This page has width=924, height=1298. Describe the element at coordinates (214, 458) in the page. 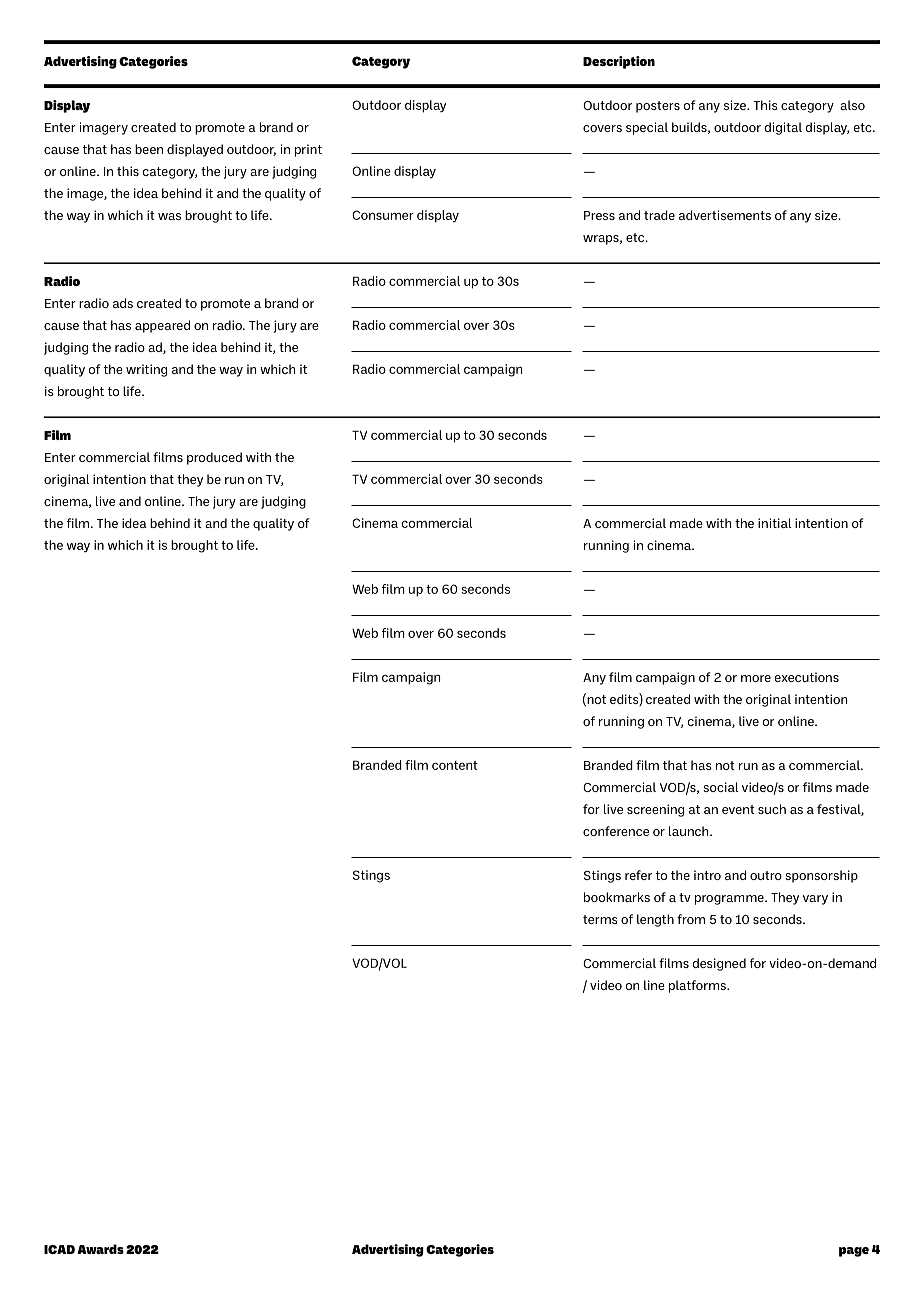

I see `produced` at that location.
